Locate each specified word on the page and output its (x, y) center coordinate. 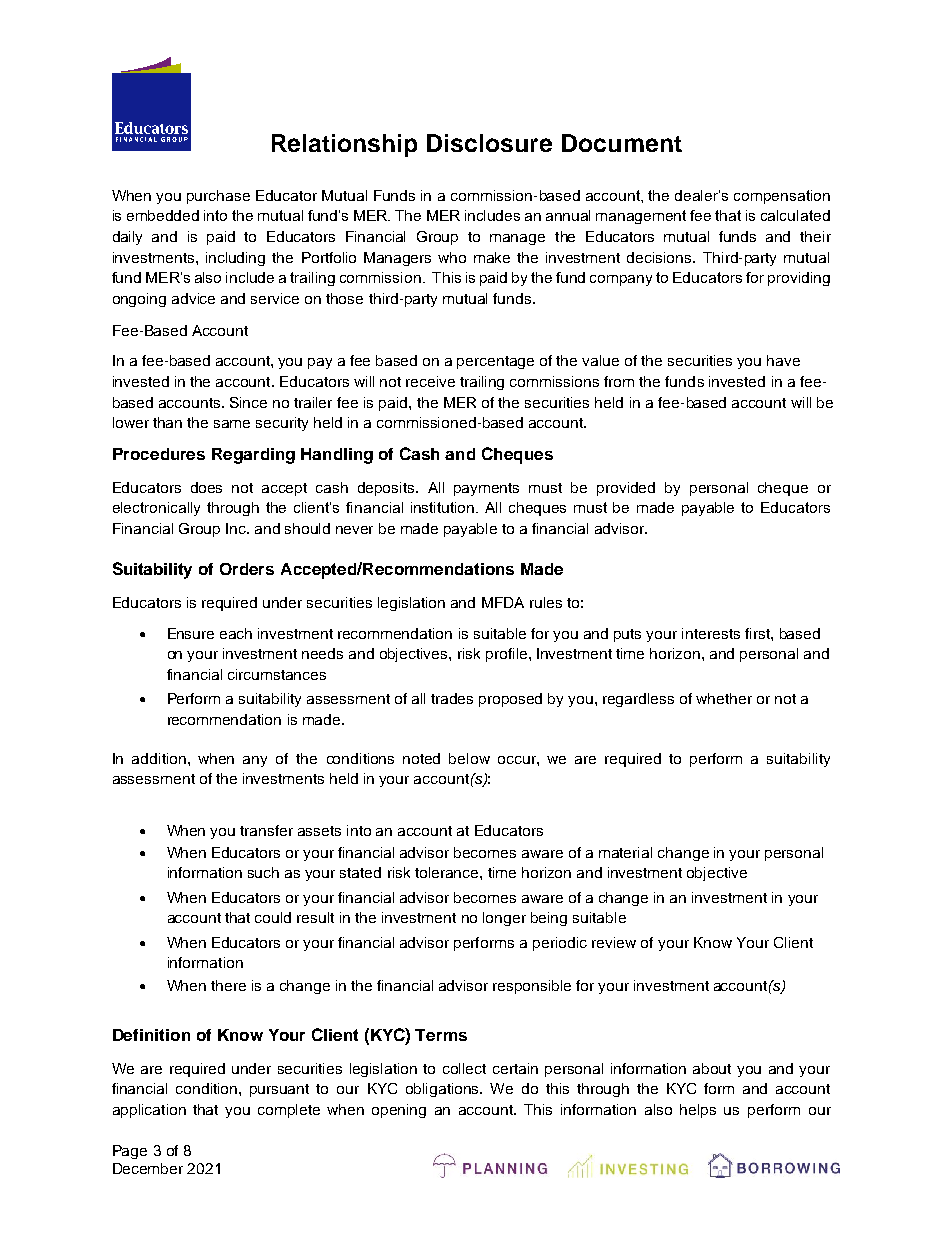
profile (508, 655)
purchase (218, 197)
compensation (782, 197)
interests (711, 633)
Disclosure (489, 143)
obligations (444, 1090)
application (149, 1111)
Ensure (191, 633)
